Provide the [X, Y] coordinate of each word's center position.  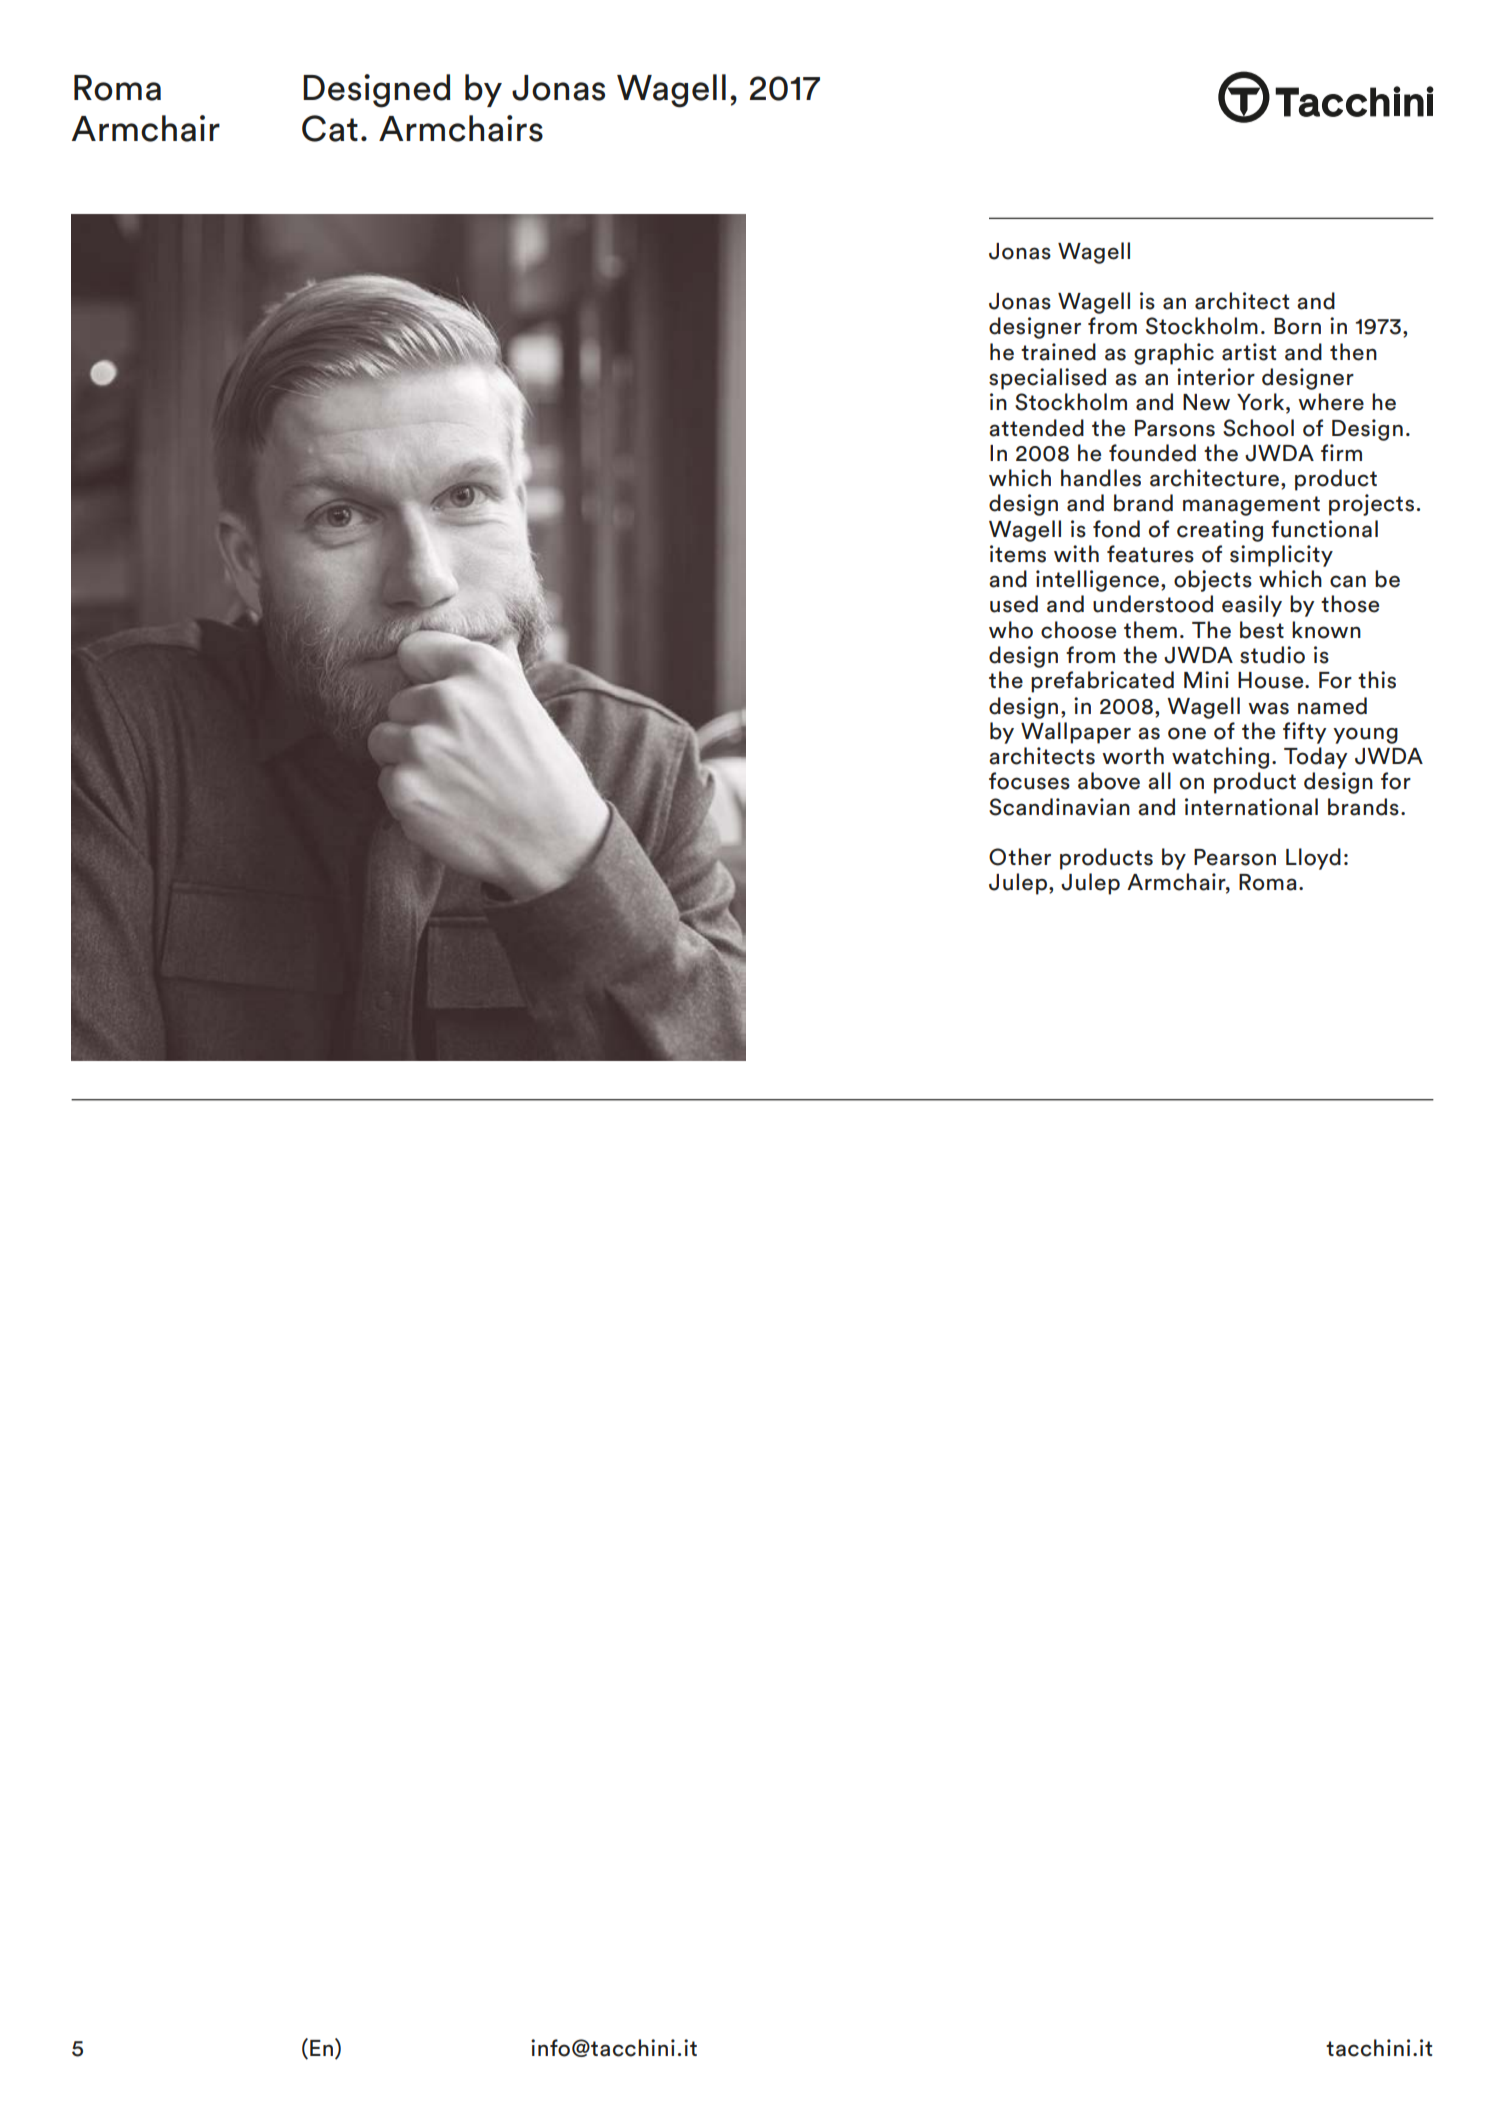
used [1014, 604]
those [1350, 604]
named [1332, 706]
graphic [1174, 354]
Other [1020, 857]
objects [1213, 581]
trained [1058, 352]
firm [1341, 452]
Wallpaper [1076, 733]
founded [1152, 453]
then [1353, 352]
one [1187, 733]
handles [1101, 478]
